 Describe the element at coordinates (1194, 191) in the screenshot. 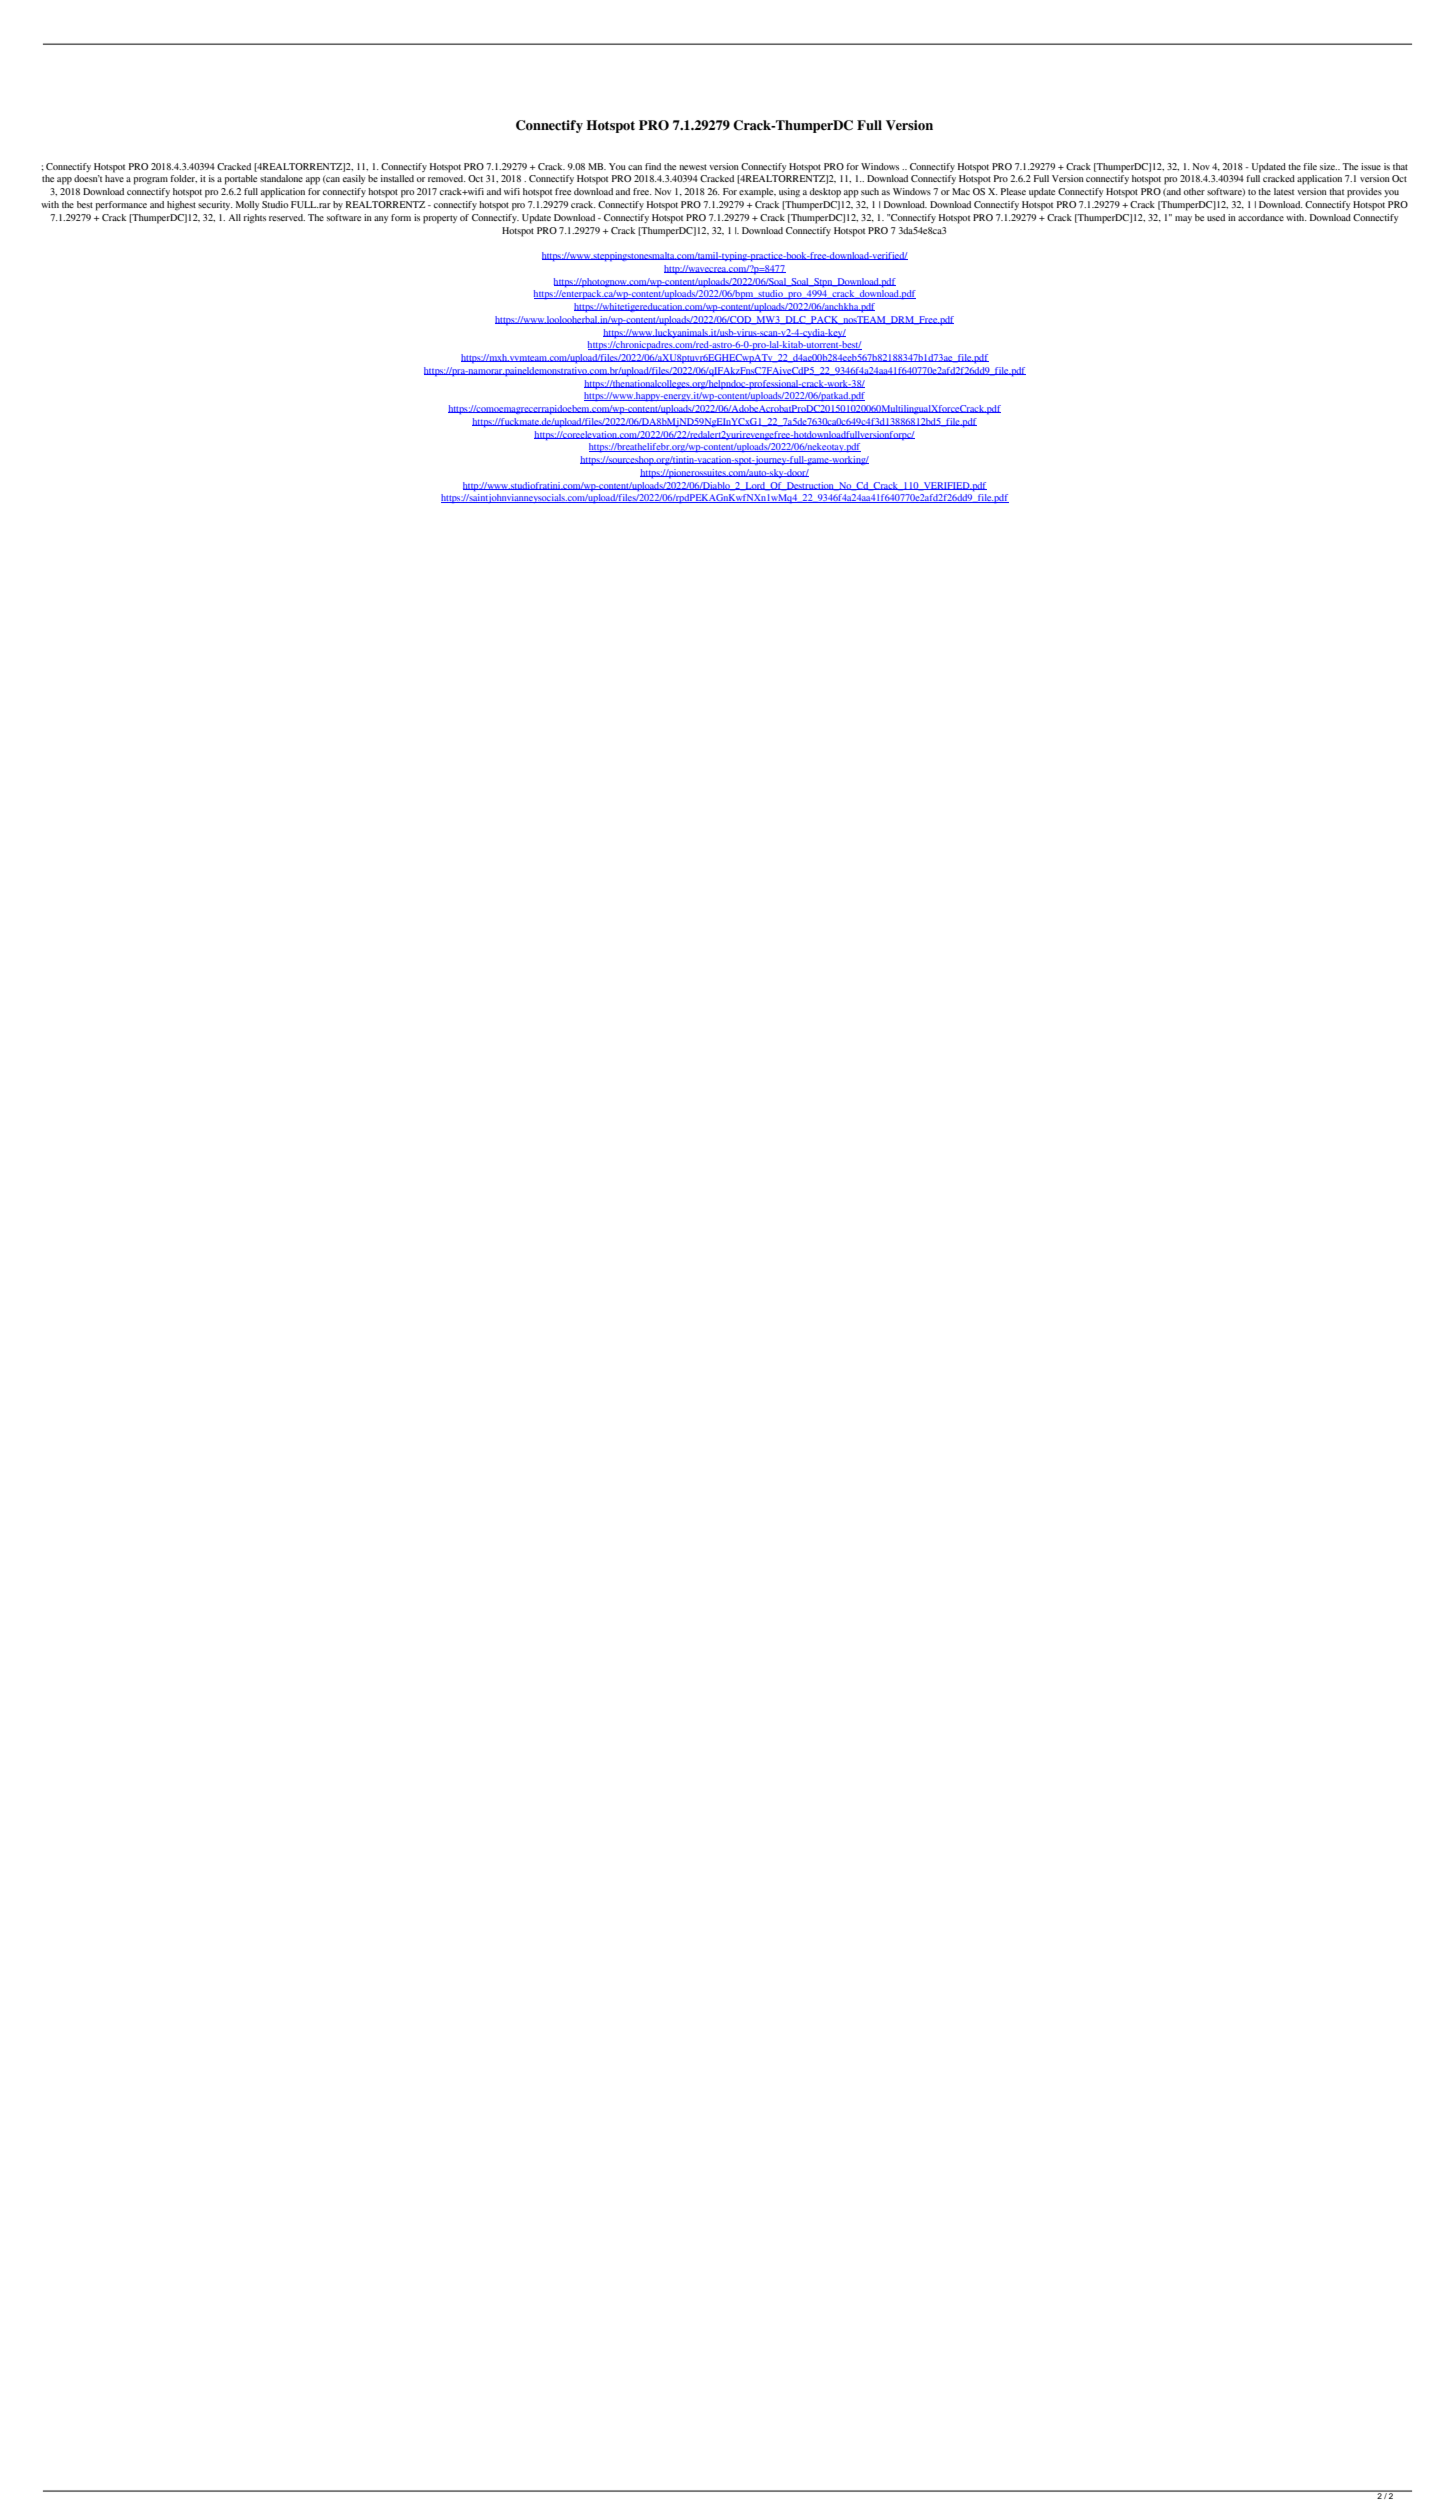

I see `other` at that location.
